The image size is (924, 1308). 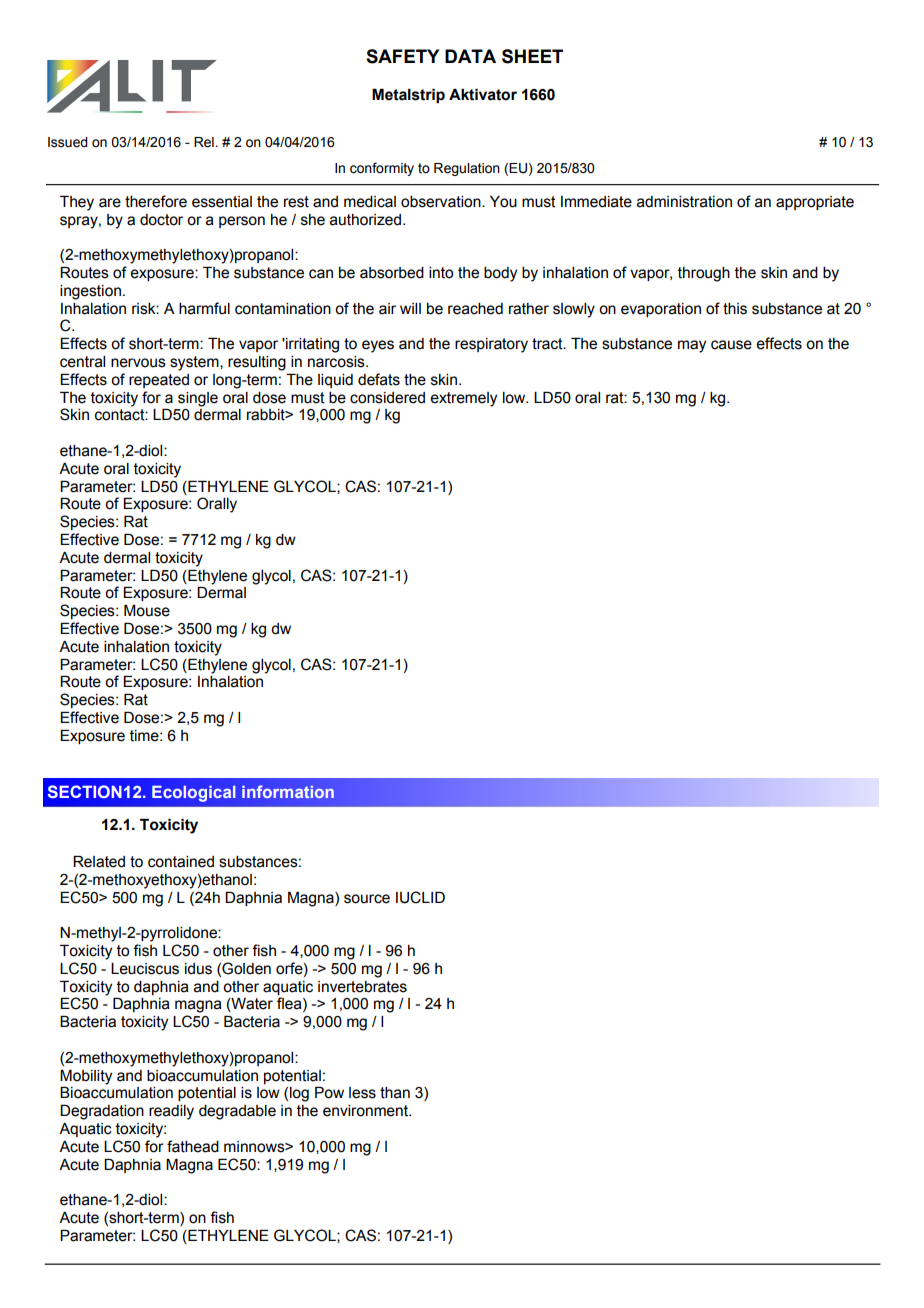 I want to click on administration, so click(x=684, y=202).
